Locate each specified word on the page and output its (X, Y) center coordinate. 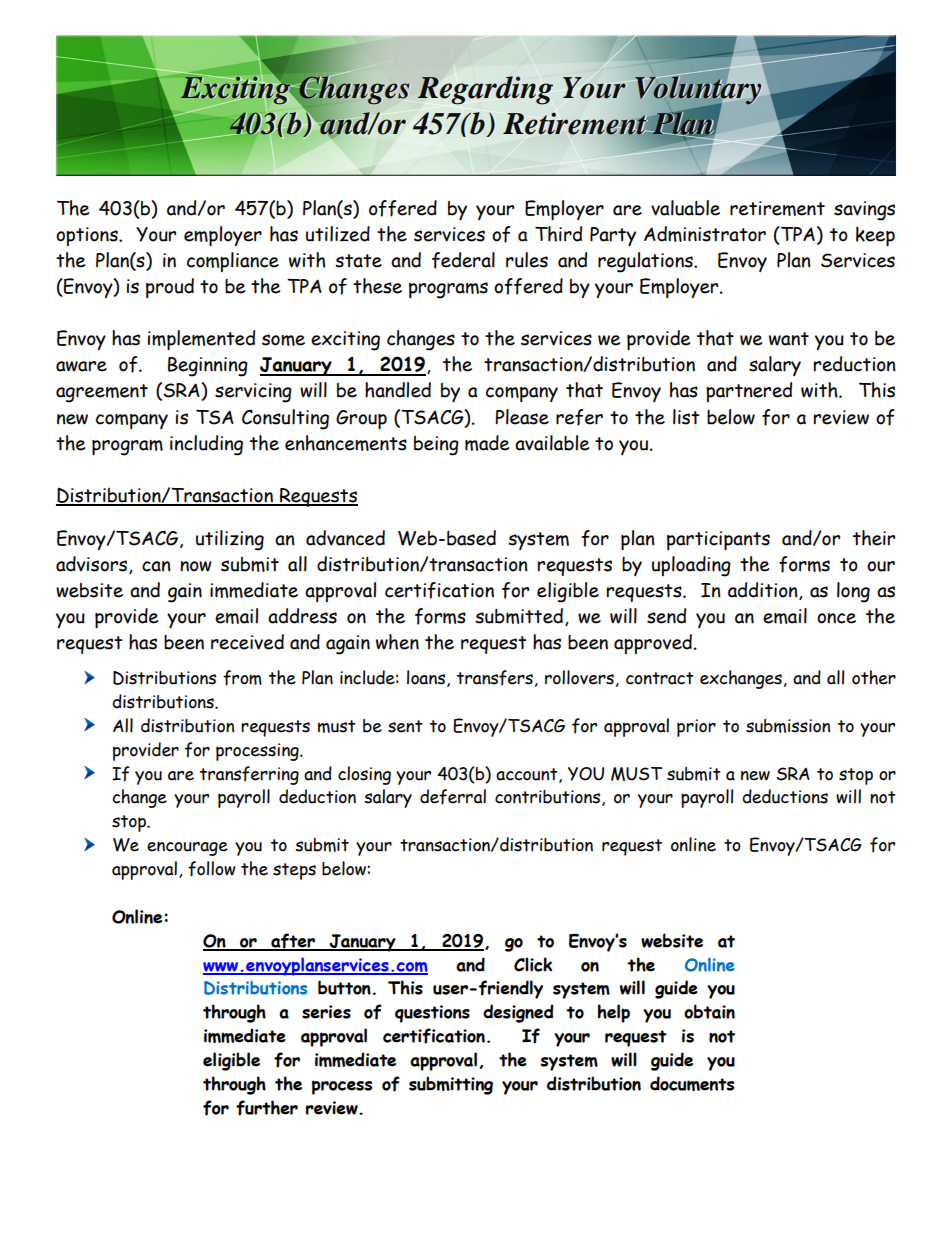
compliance (233, 262)
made (487, 443)
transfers (495, 678)
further (267, 1108)
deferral (453, 797)
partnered (749, 392)
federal (463, 260)
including (206, 445)
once (836, 618)
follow (212, 869)
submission (788, 726)
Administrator (705, 234)
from (242, 678)
